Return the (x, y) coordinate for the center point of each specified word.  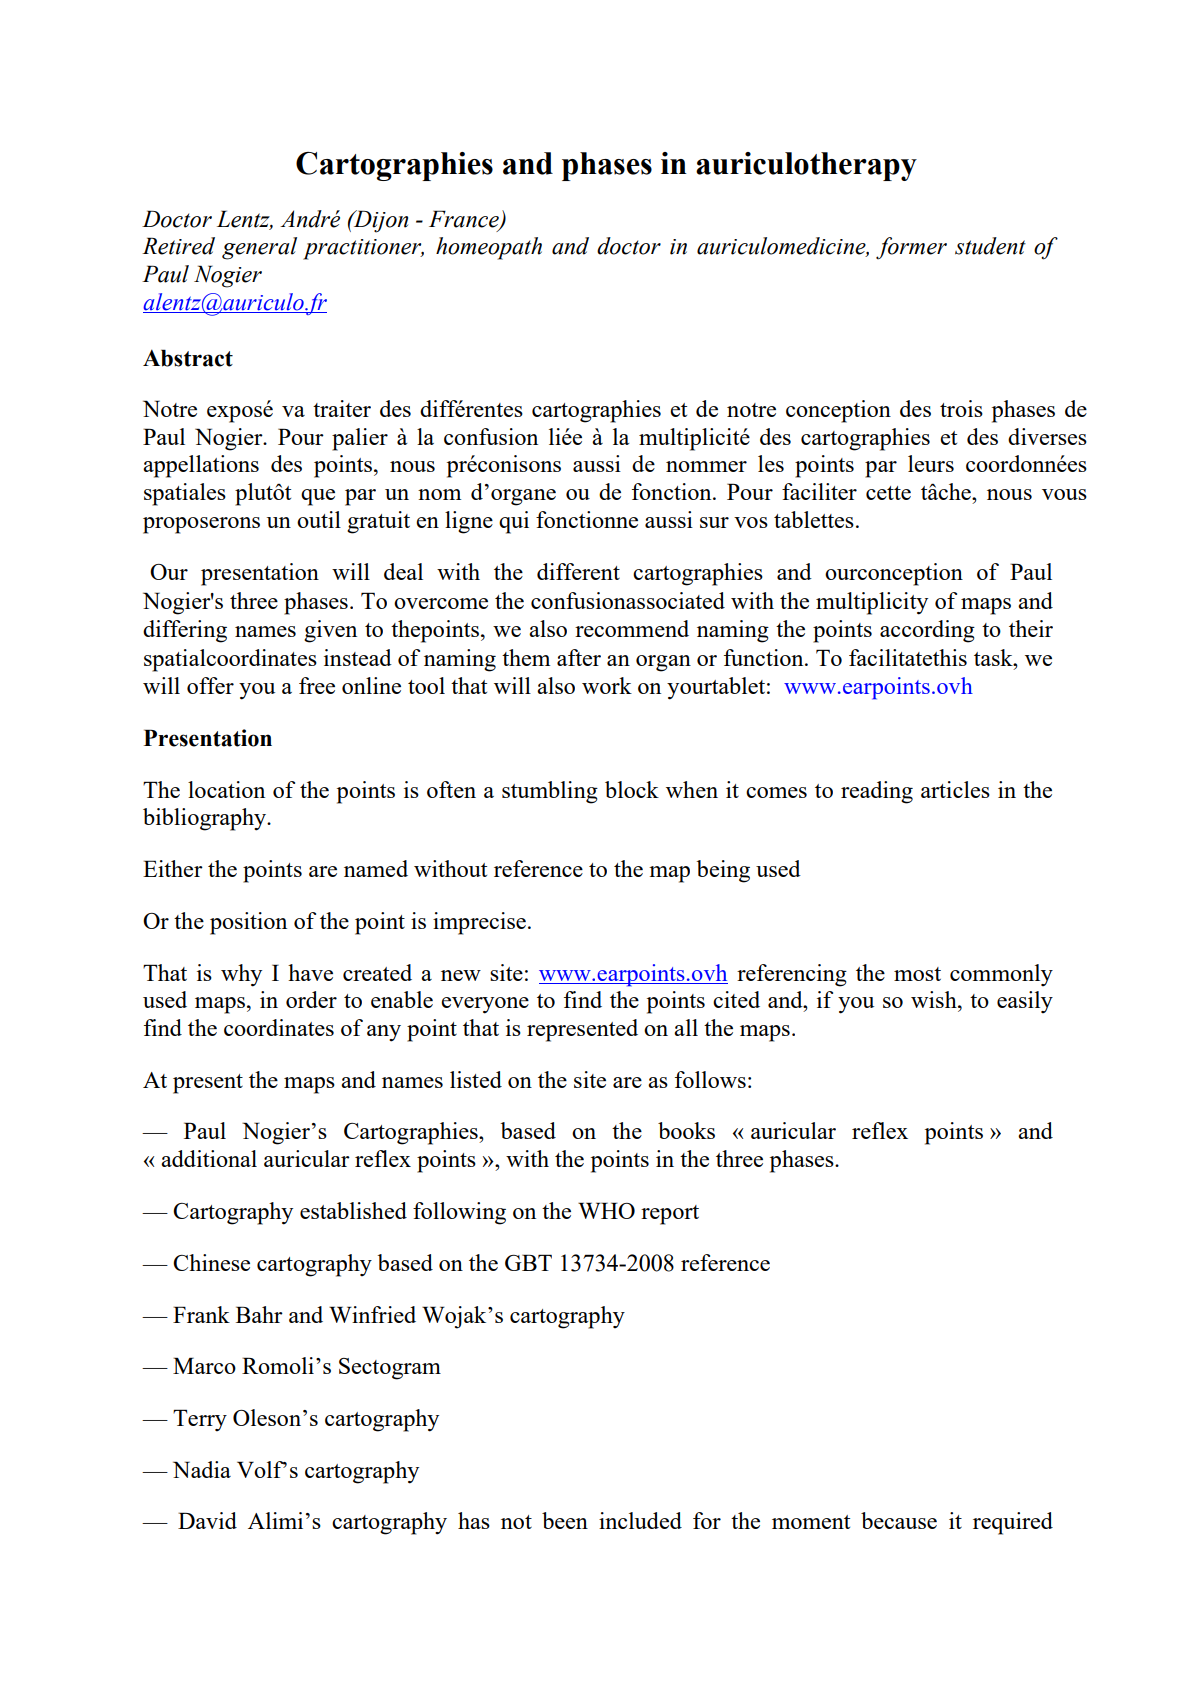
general (259, 248)
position (248, 923)
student (990, 246)
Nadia (202, 1469)
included (640, 1520)
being (723, 871)
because (899, 1520)
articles (955, 789)
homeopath (489, 248)
